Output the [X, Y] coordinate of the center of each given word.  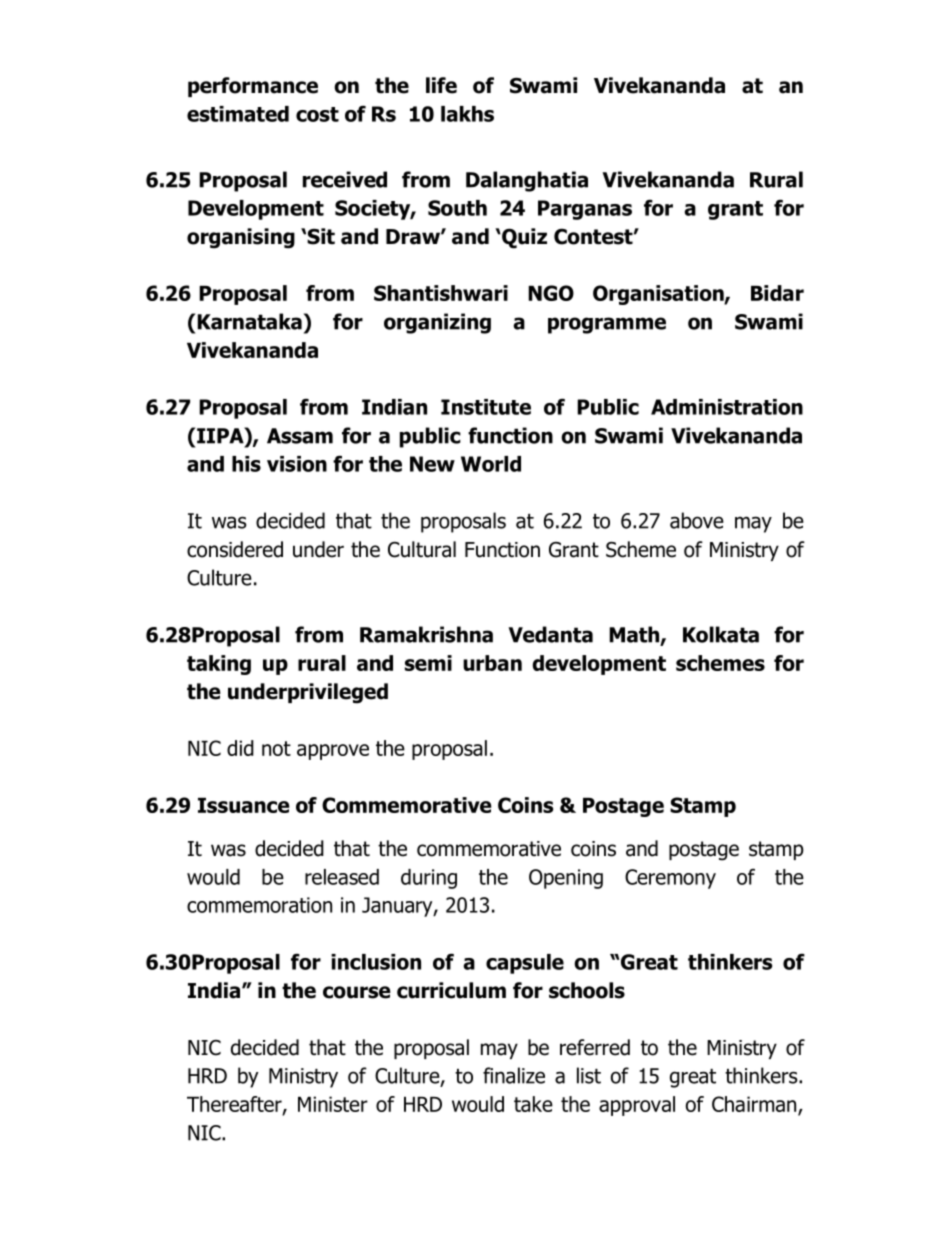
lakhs [467, 114]
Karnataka [249, 321]
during [429, 879]
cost [317, 114]
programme [607, 325]
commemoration [259, 905]
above [697, 520]
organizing [437, 323]
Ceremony [670, 879]
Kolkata [721, 634]
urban [492, 663]
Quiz [523, 238]
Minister [333, 1104]
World [491, 464]
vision [297, 464]
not [276, 748]
